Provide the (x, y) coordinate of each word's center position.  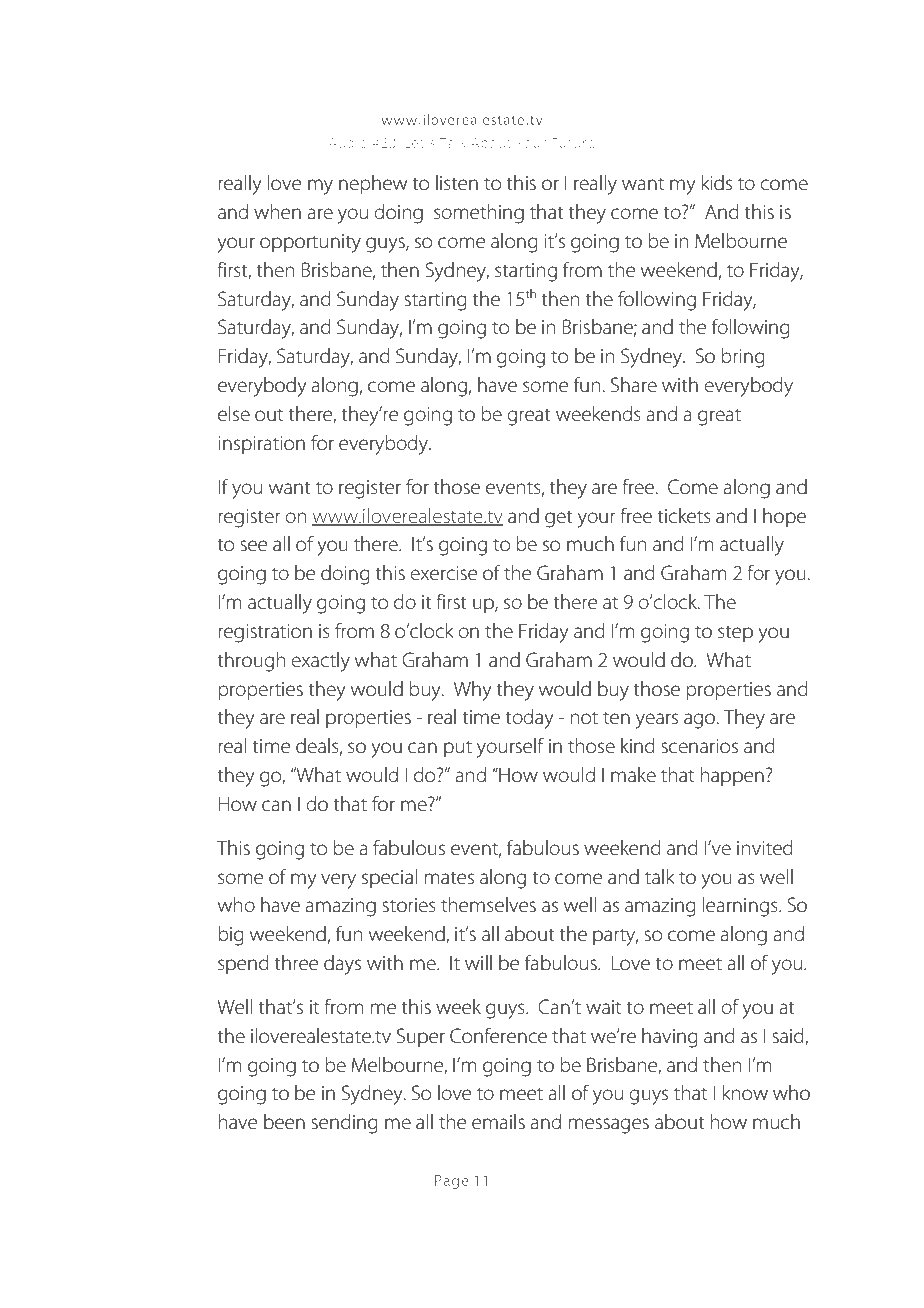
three (296, 963)
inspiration (261, 445)
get (559, 519)
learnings (741, 907)
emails (498, 1122)
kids (717, 183)
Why (473, 691)
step (735, 634)
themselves (488, 905)
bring (743, 358)
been (284, 1122)
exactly (320, 662)
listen (457, 183)
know (745, 1092)
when (277, 212)
